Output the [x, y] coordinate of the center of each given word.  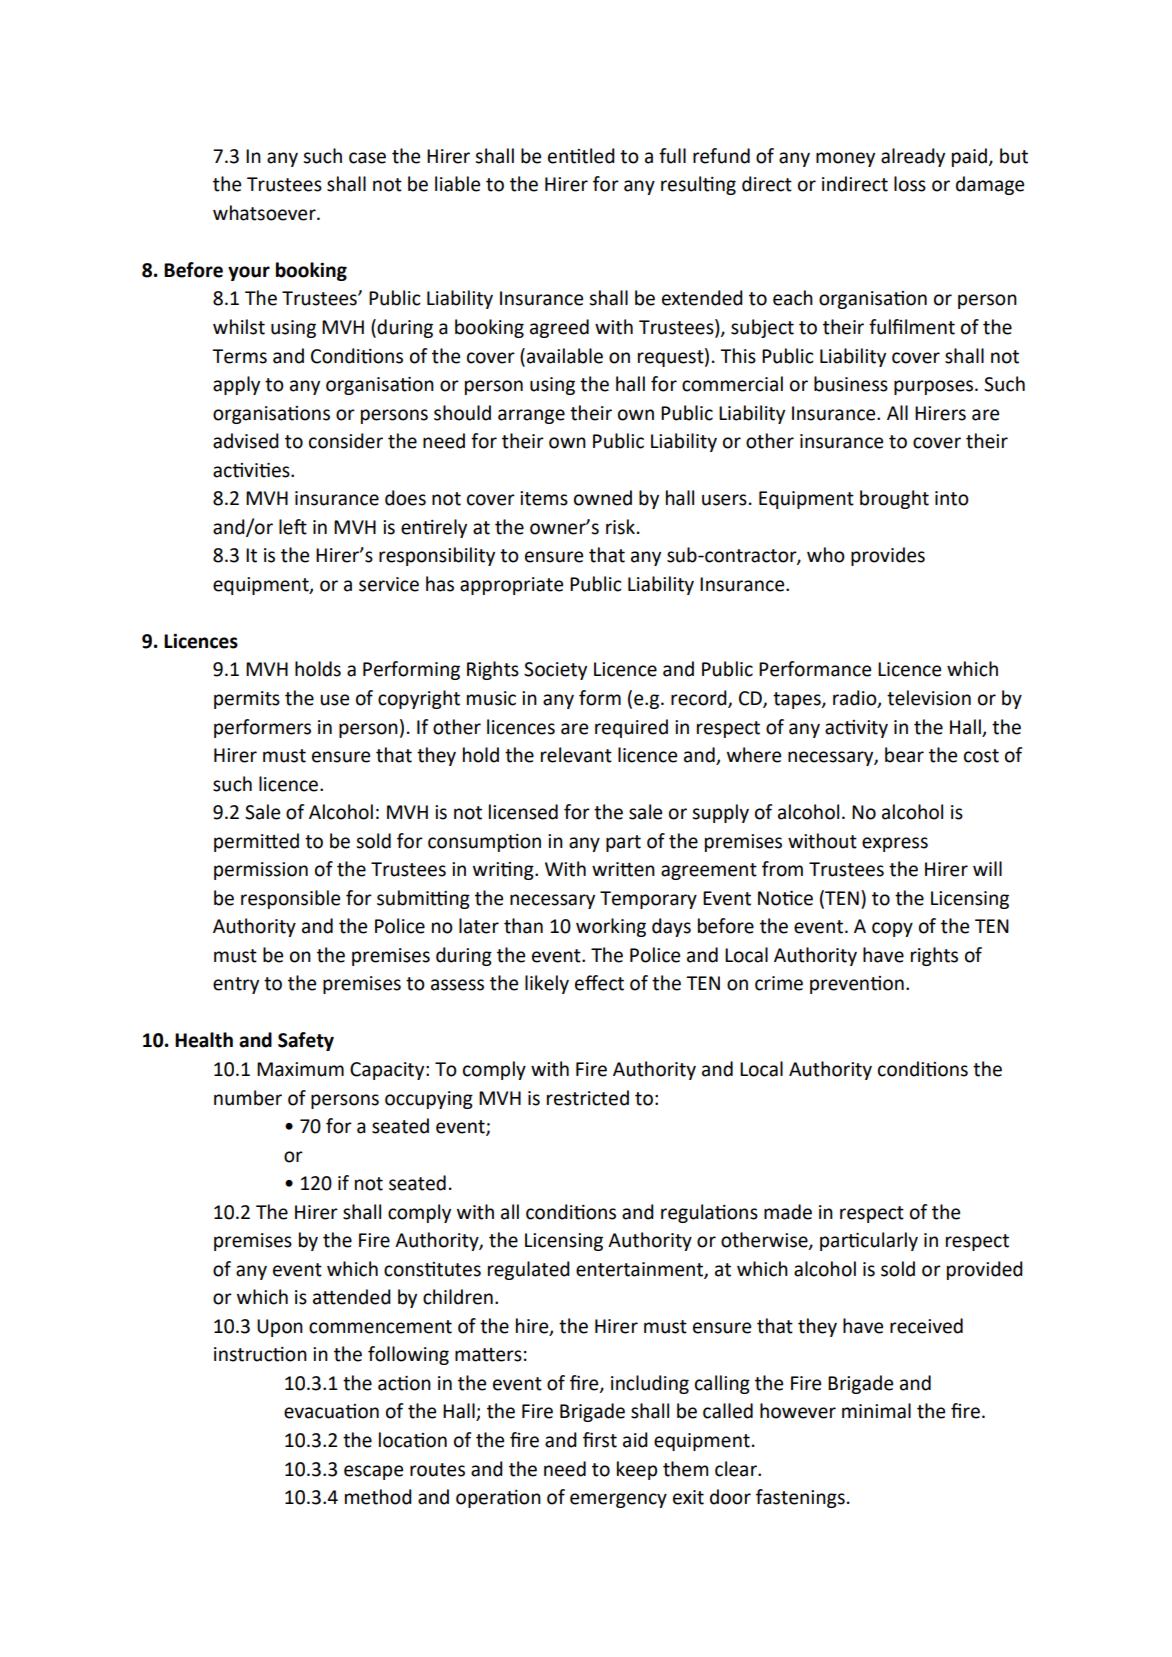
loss [910, 184]
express [895, 844]
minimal [876, 1411]
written [623, 869]
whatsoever [265, 213]
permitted [256, 842]
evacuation [331, 1411]
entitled [581, 156]
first [600, 1440]
